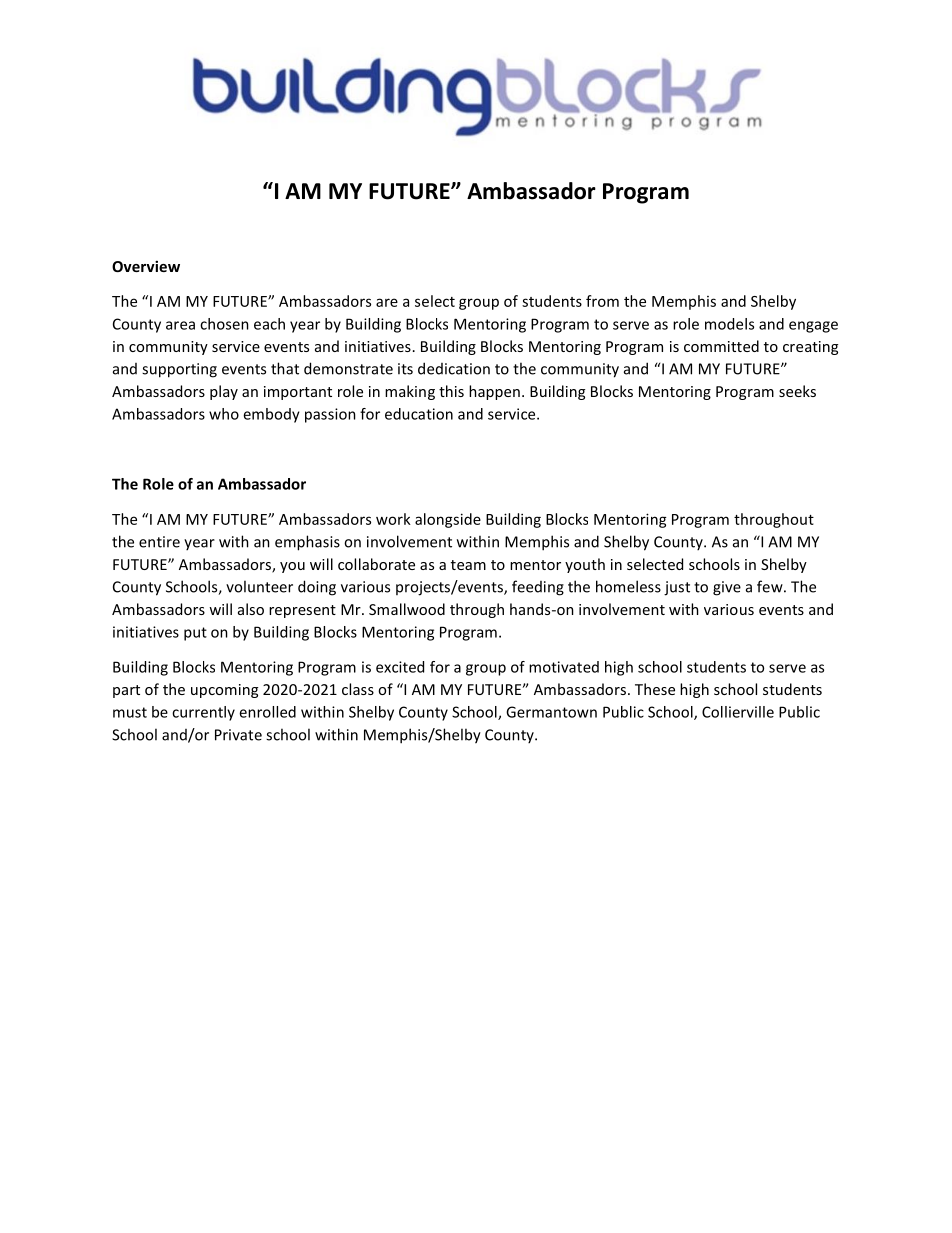  I want to click on youth, so click(585, 565).
